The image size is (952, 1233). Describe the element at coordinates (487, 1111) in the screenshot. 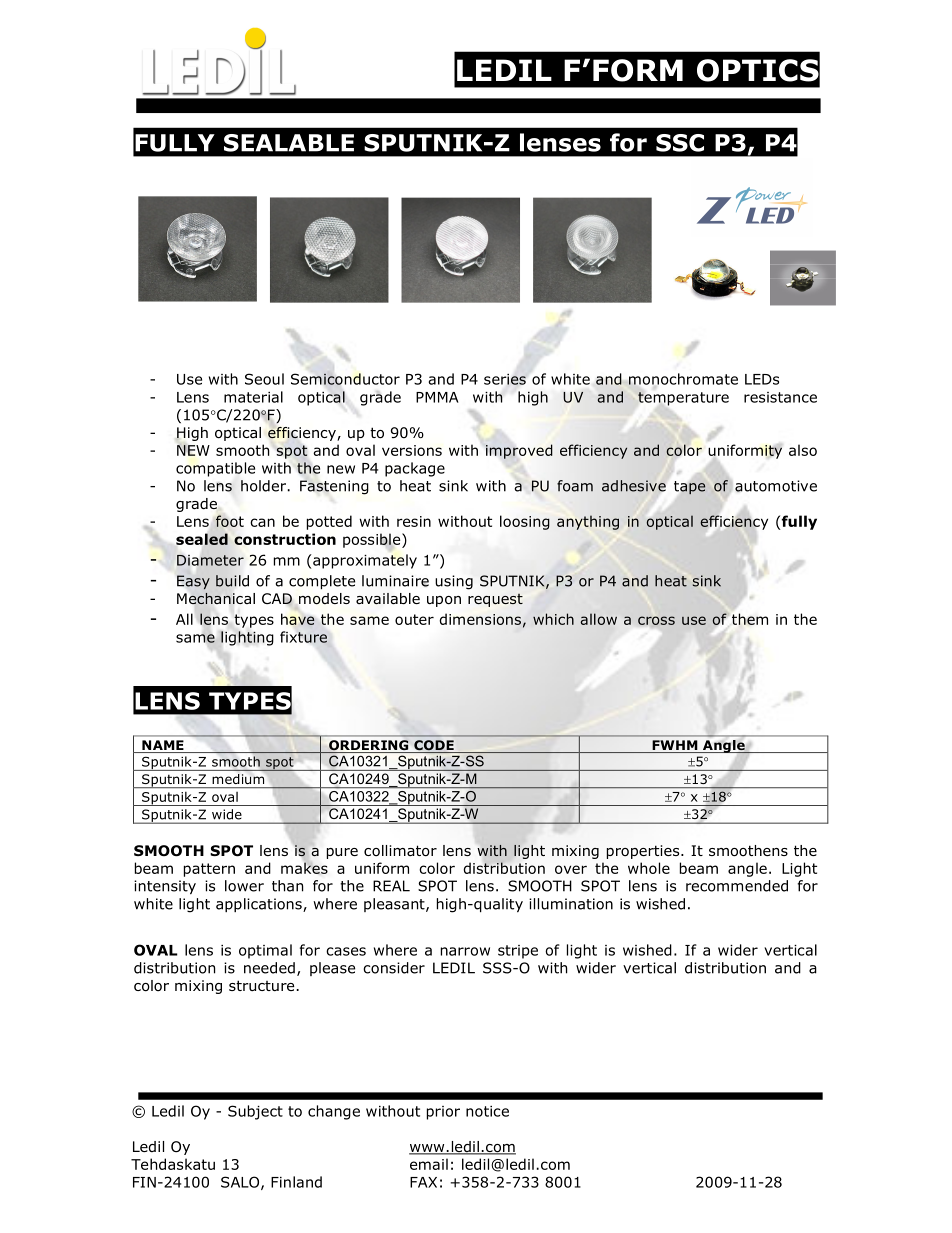

I see `notice` at that location.
